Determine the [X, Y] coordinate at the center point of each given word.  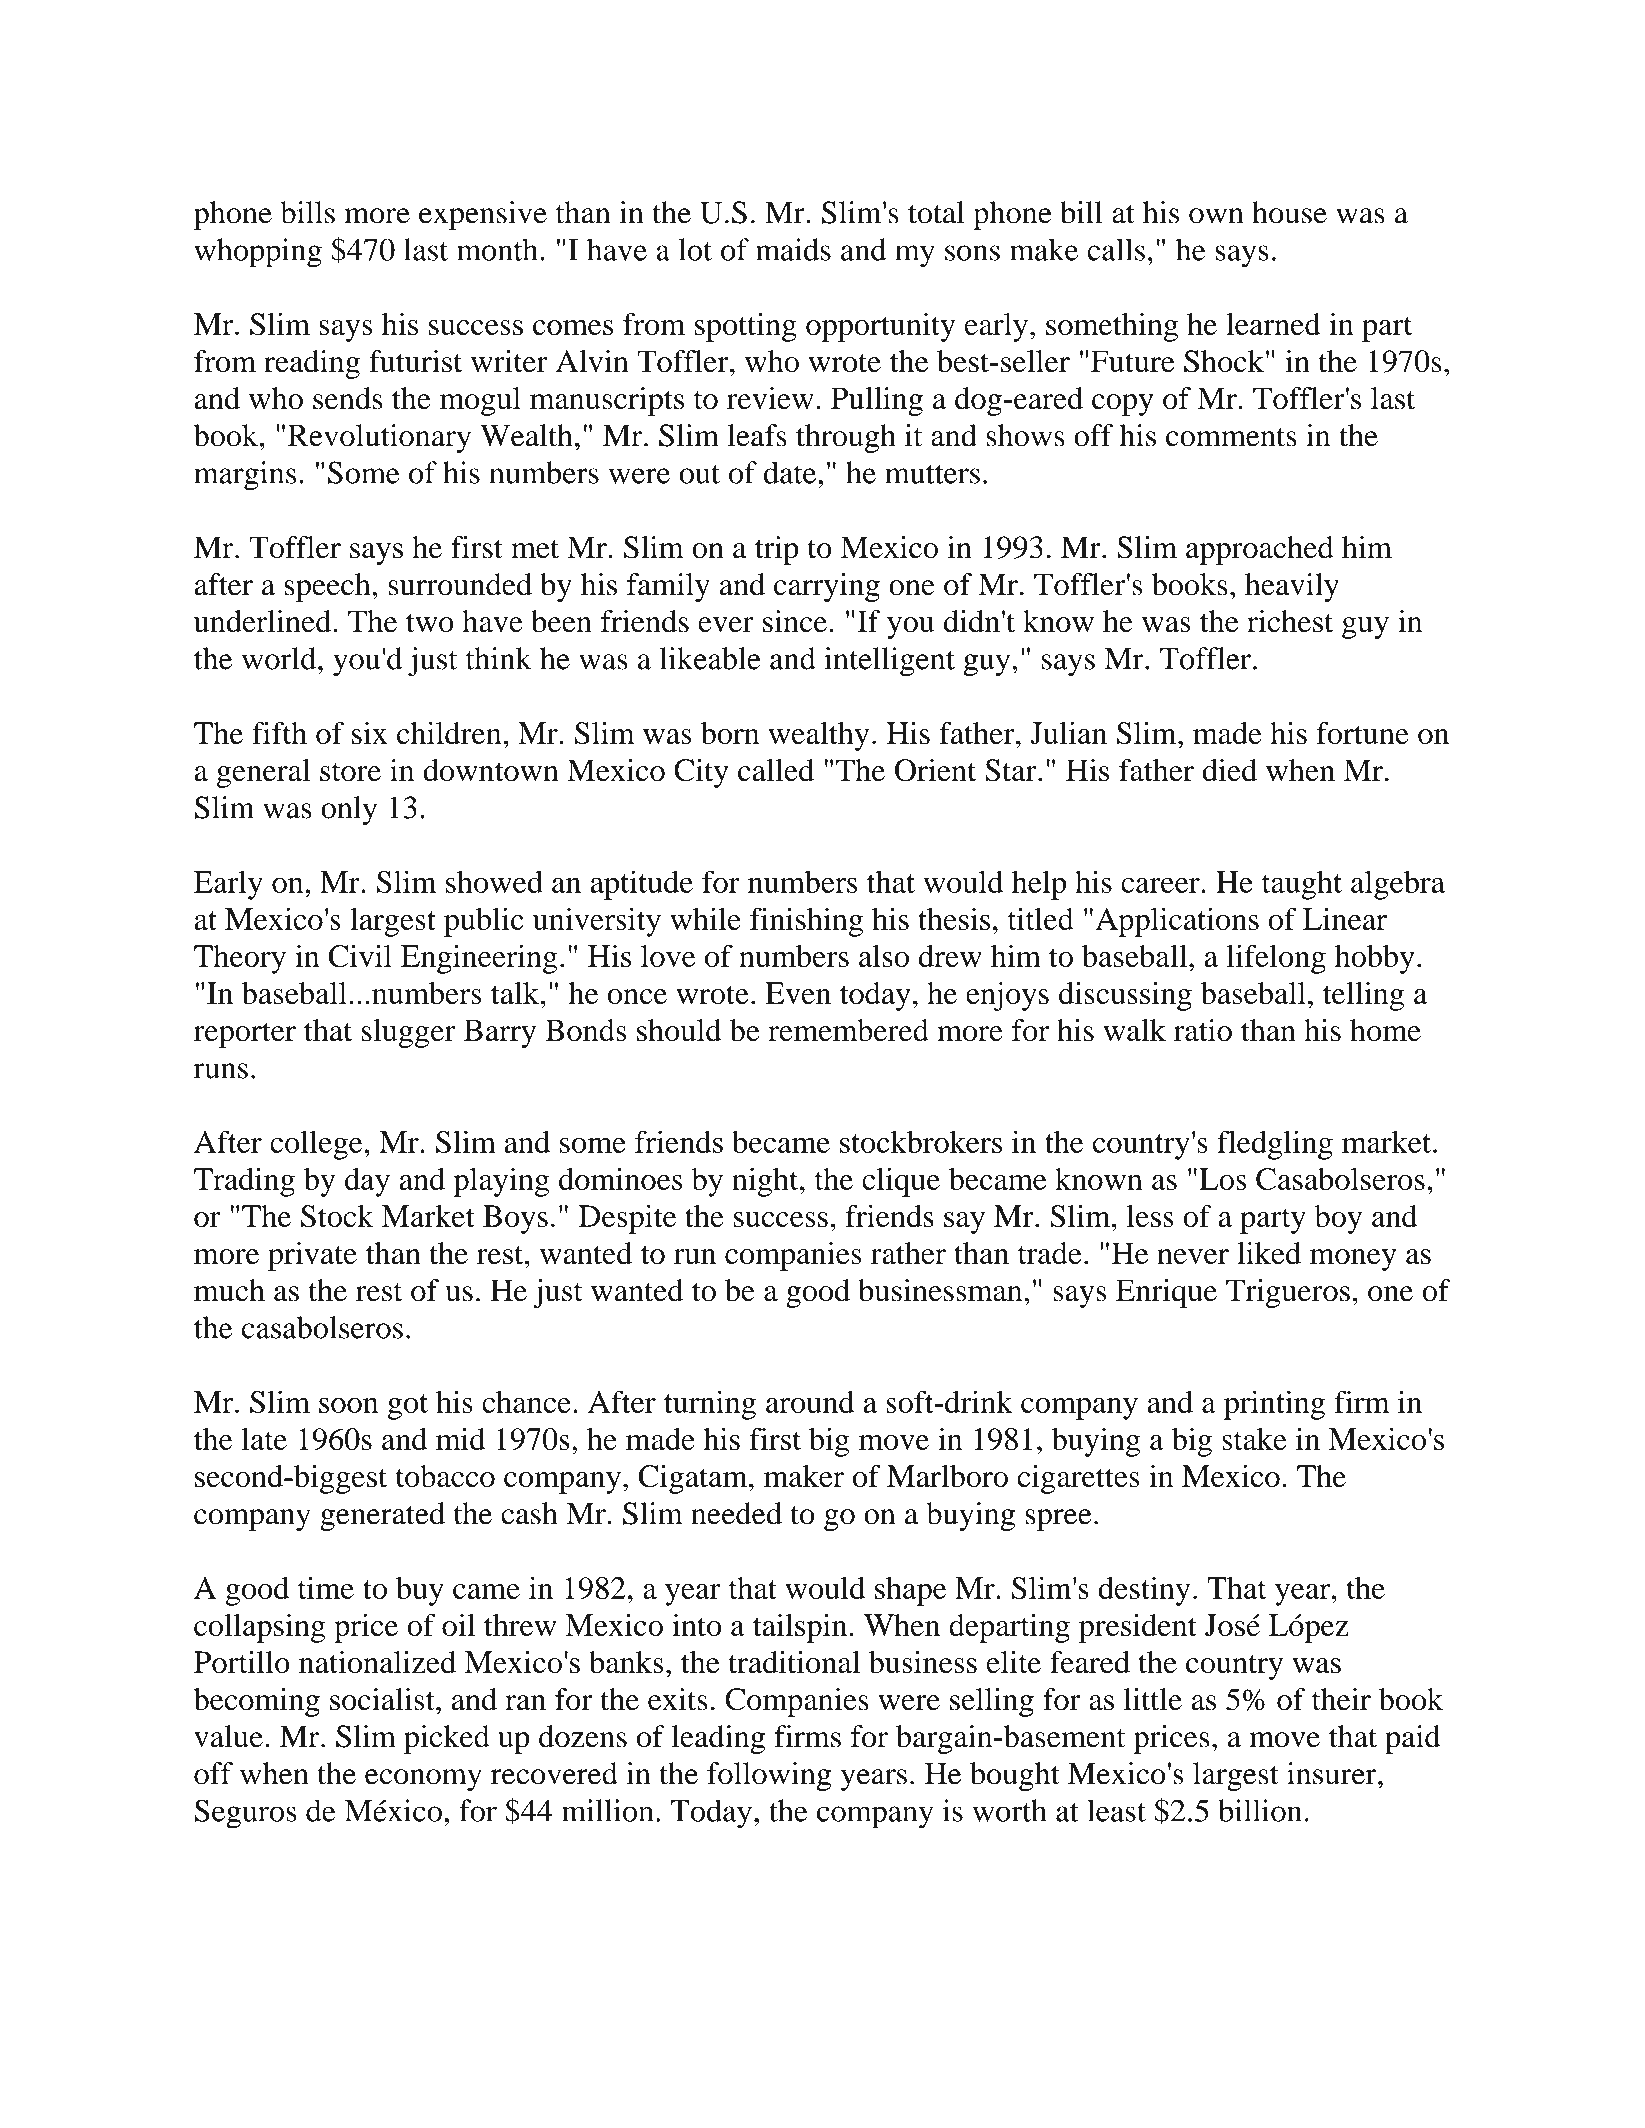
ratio [1203, 1030]
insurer [1333, 1773]
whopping [258, 253]
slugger [409, 1033]
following [769, 1776]
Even [798, 993]
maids [793, 249]
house [1289, 212]
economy [423, 1780]
